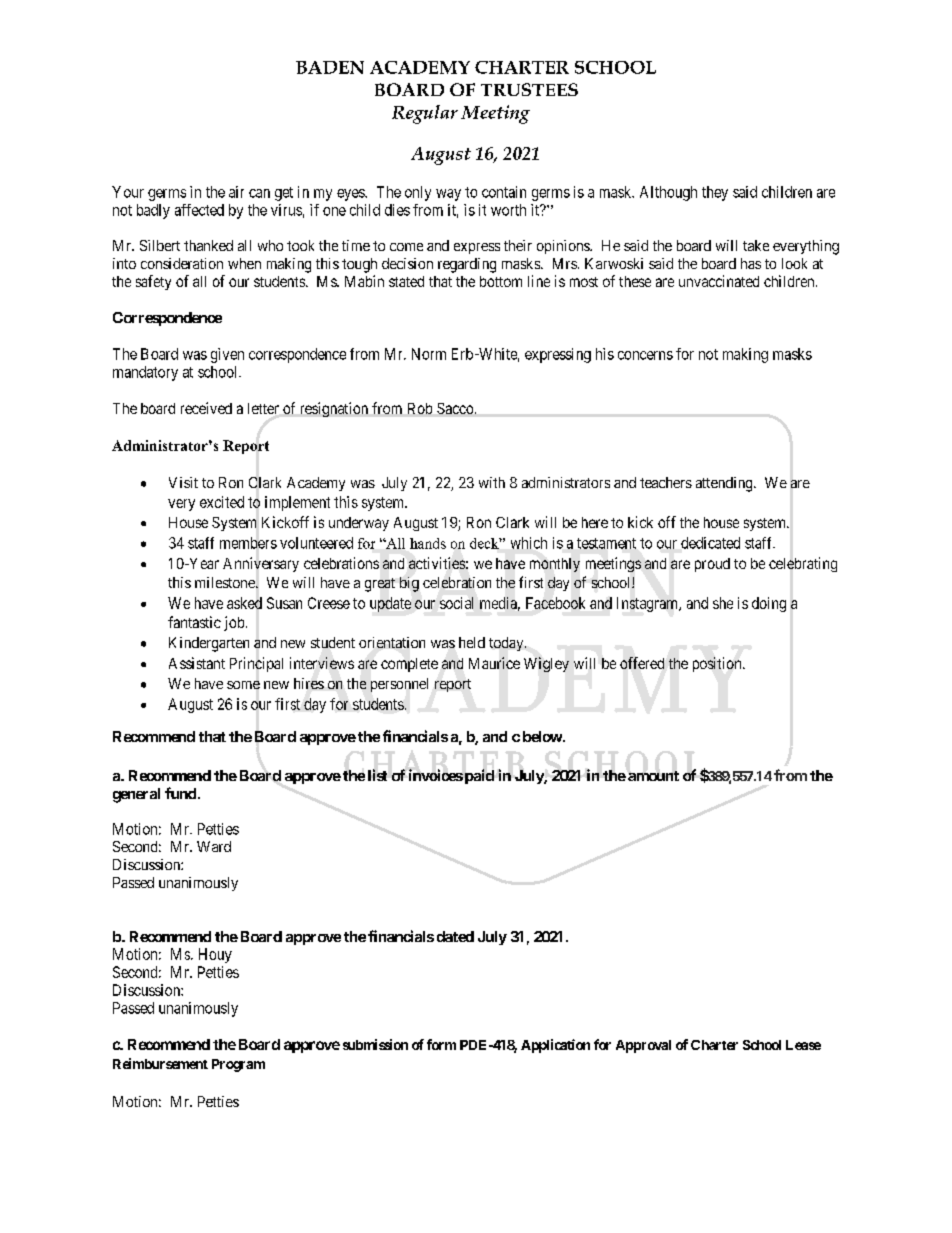  What do you see at coordinates (472, 642) in the screenshot?
I see `held` at bounding box center [472, 642].
